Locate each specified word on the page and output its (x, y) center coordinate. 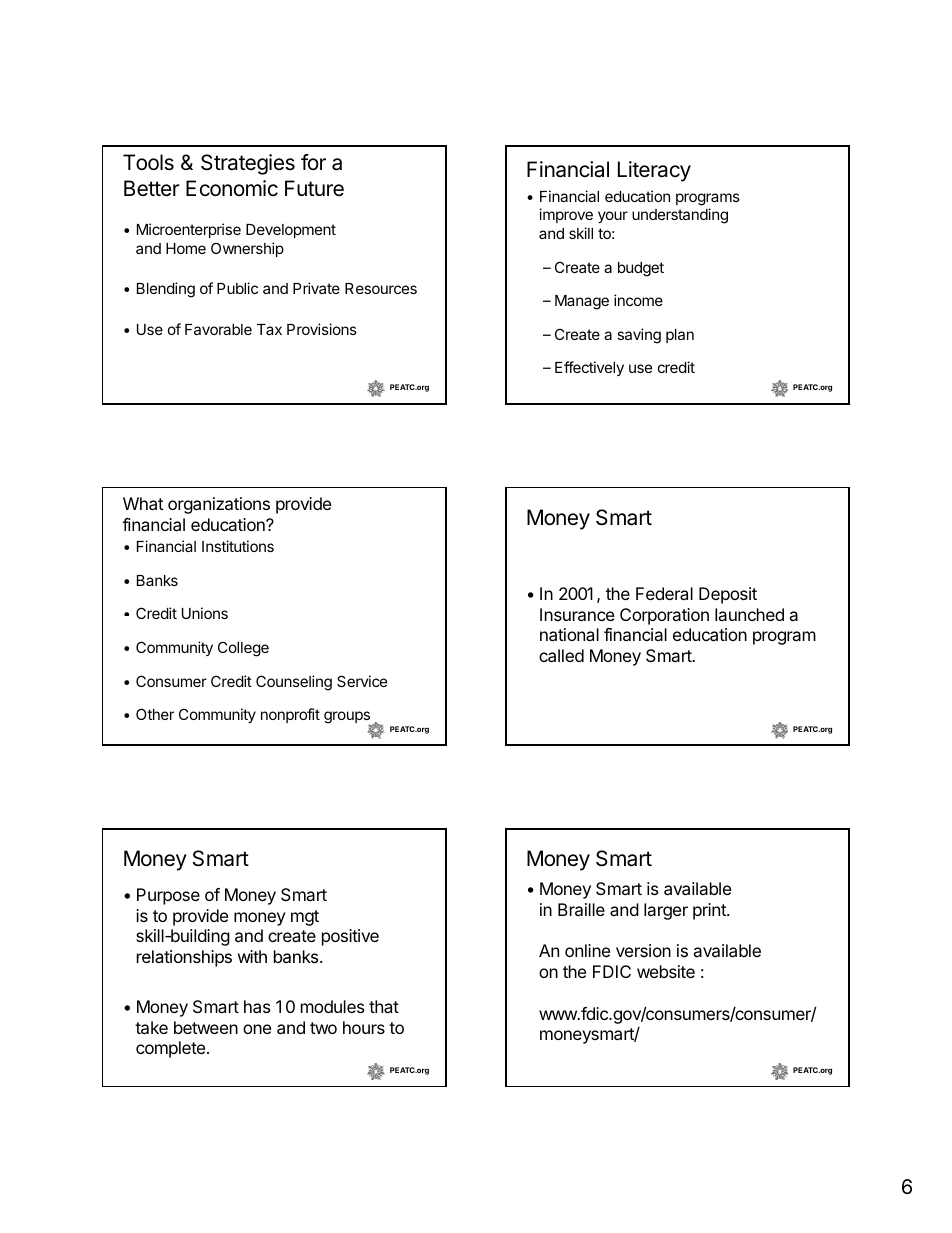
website (666, 971)
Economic (232, 188)
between (206, 1027)
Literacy (654, 171)
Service (362, 681)
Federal (664, 593)
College (243, 649)
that (384, 1006)
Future (314, 188)
